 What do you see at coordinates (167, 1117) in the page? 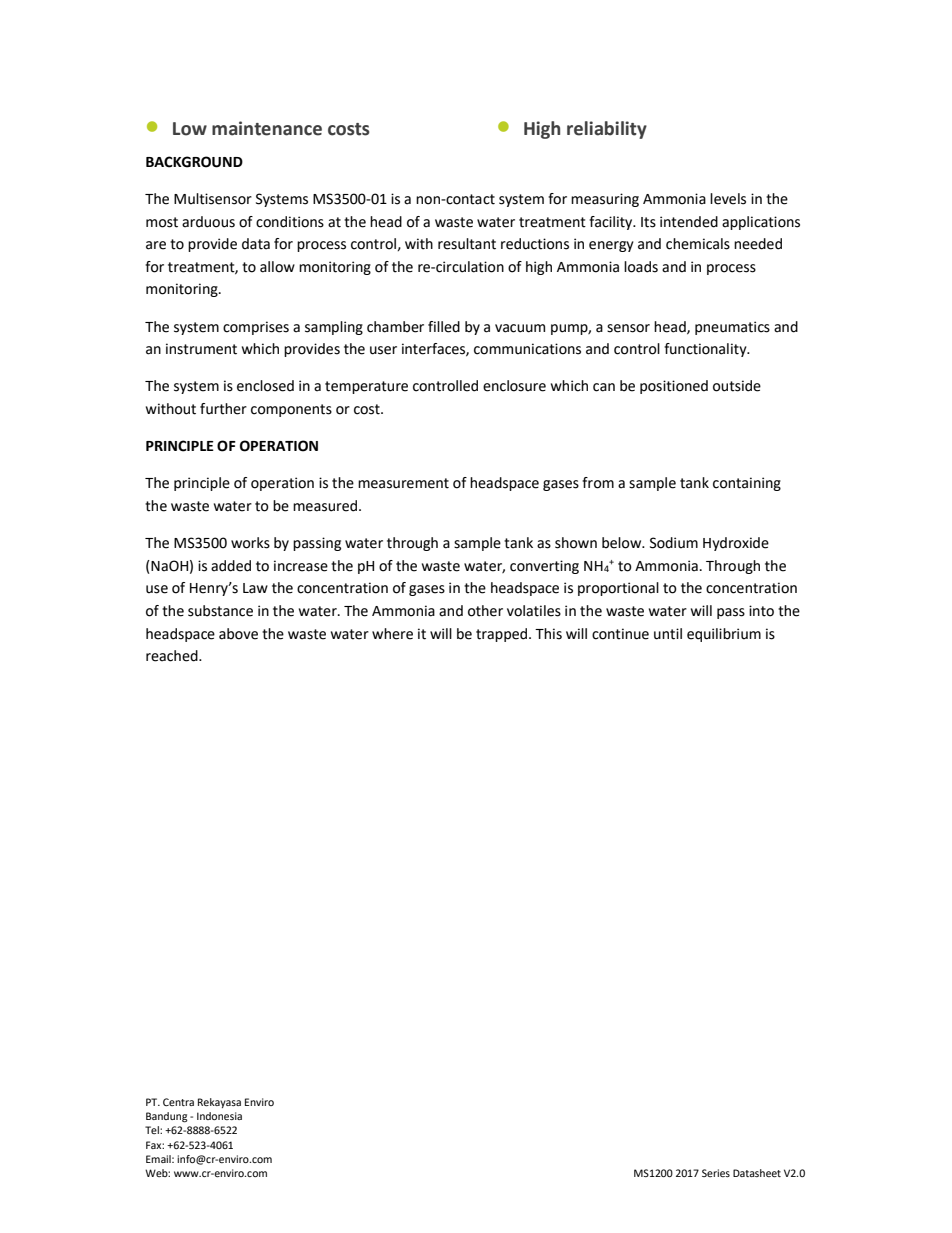
I see `Bandung` at bounding box center [167, 1117].
